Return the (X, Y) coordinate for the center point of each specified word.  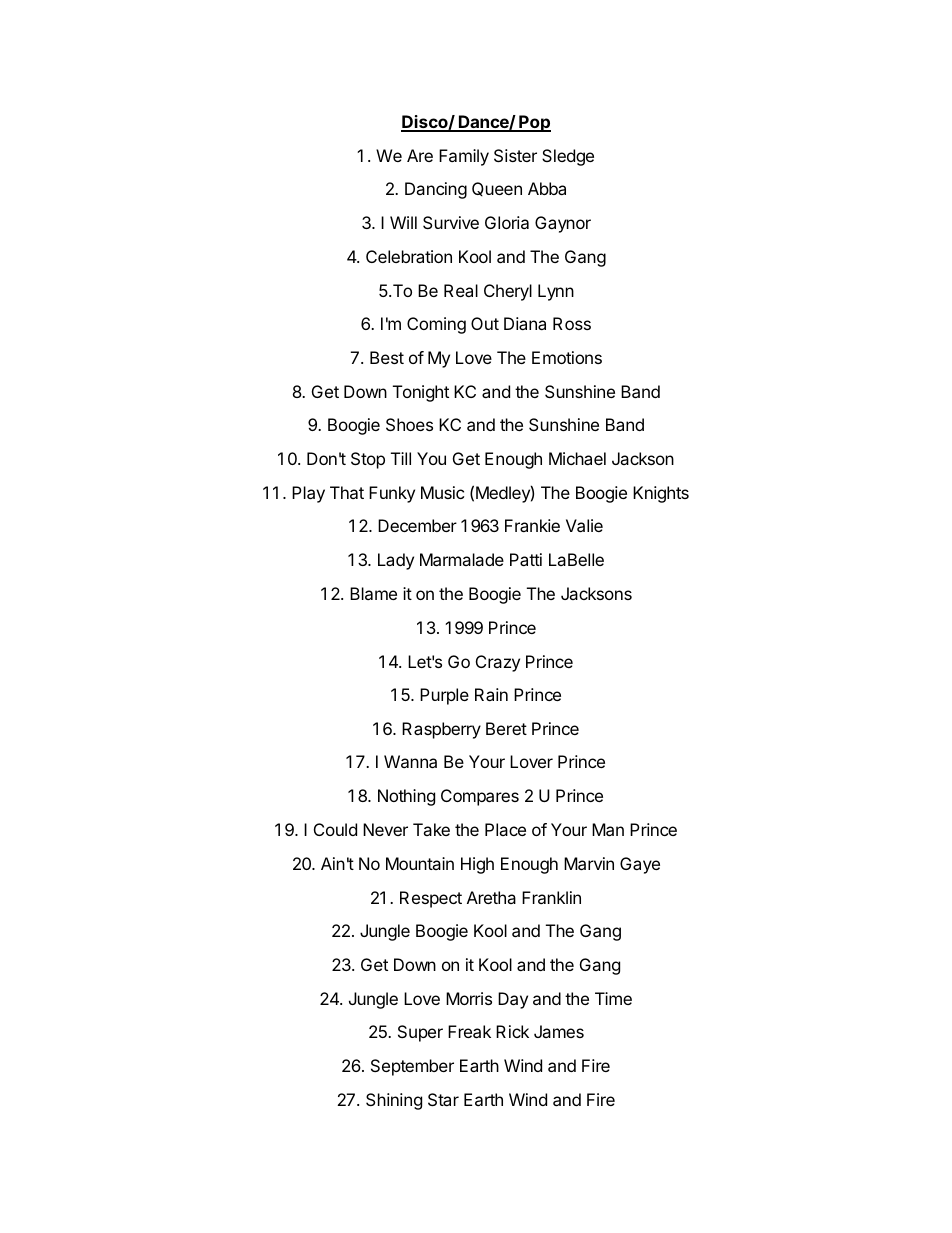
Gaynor (563, 224)
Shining (394, 1101)
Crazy (498, 663)
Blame (373, 593)
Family (464, 157)
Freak (469, 1031)
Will (403, 222)
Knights (661, 494)
